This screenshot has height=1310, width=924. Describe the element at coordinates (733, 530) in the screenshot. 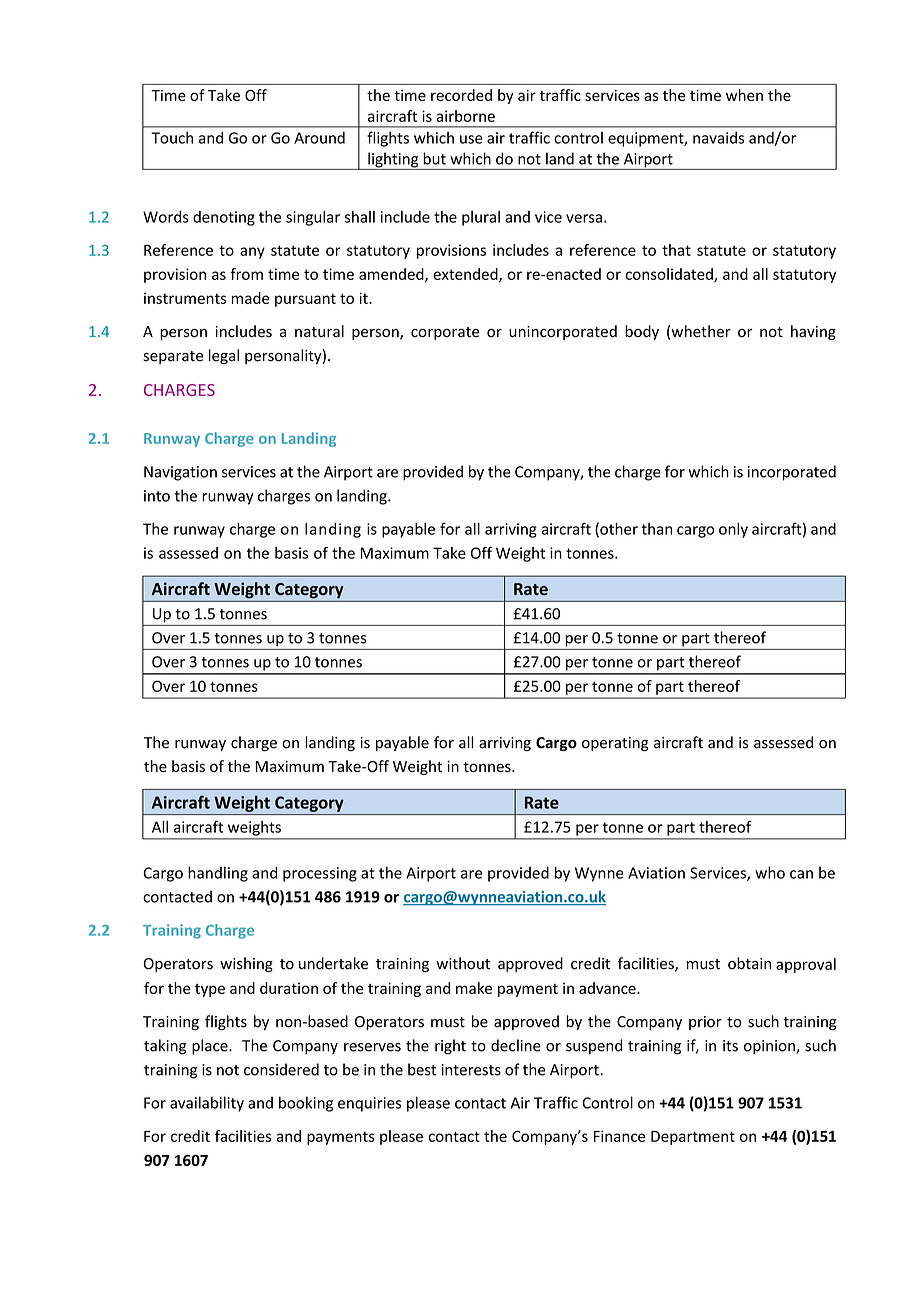

I see `only` at that location.
